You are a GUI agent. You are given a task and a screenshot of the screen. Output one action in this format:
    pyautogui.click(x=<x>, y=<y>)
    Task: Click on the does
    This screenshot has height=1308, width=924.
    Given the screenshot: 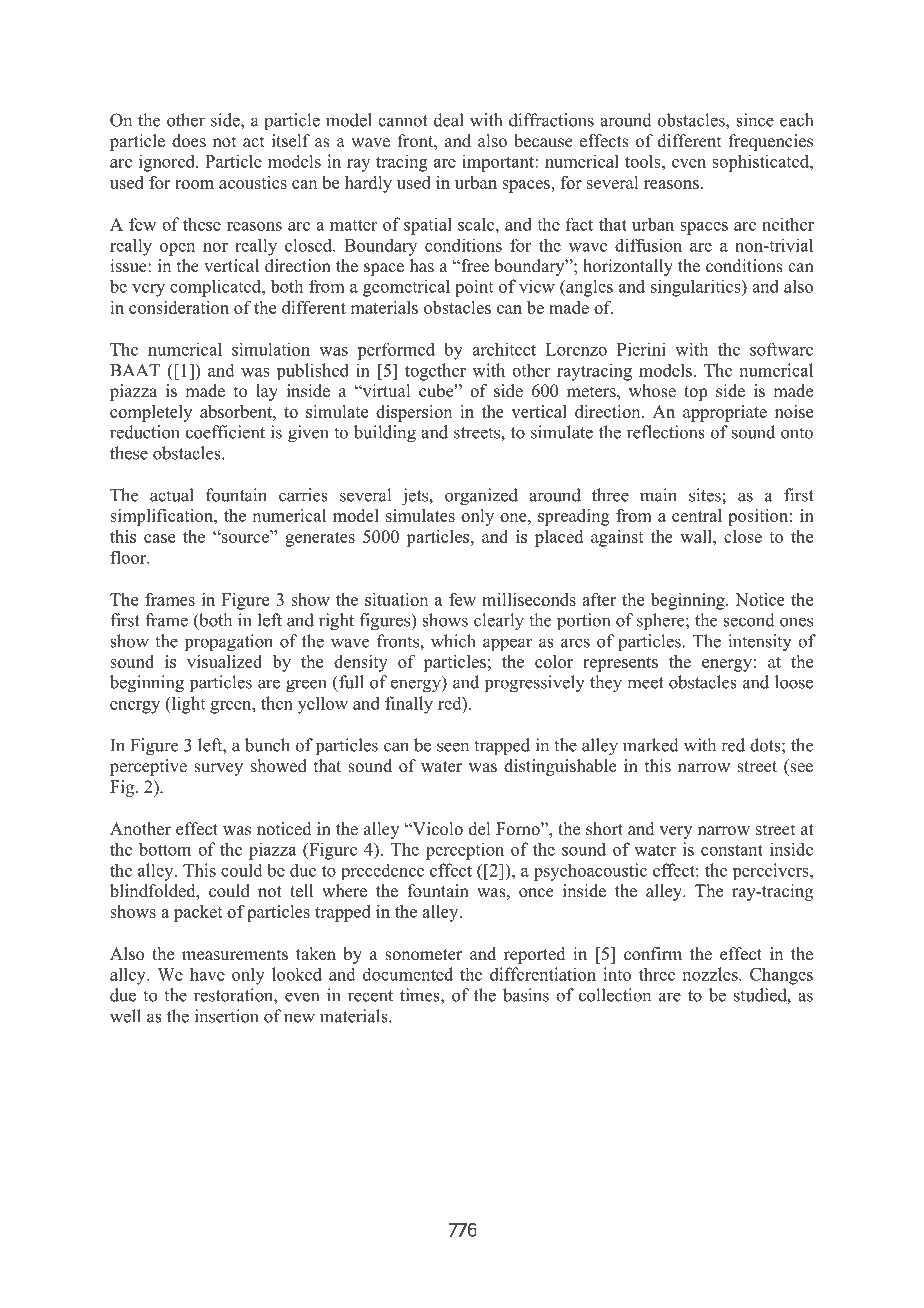 What is the action you would take?
    pyautogui.click(x=189, y=141)
